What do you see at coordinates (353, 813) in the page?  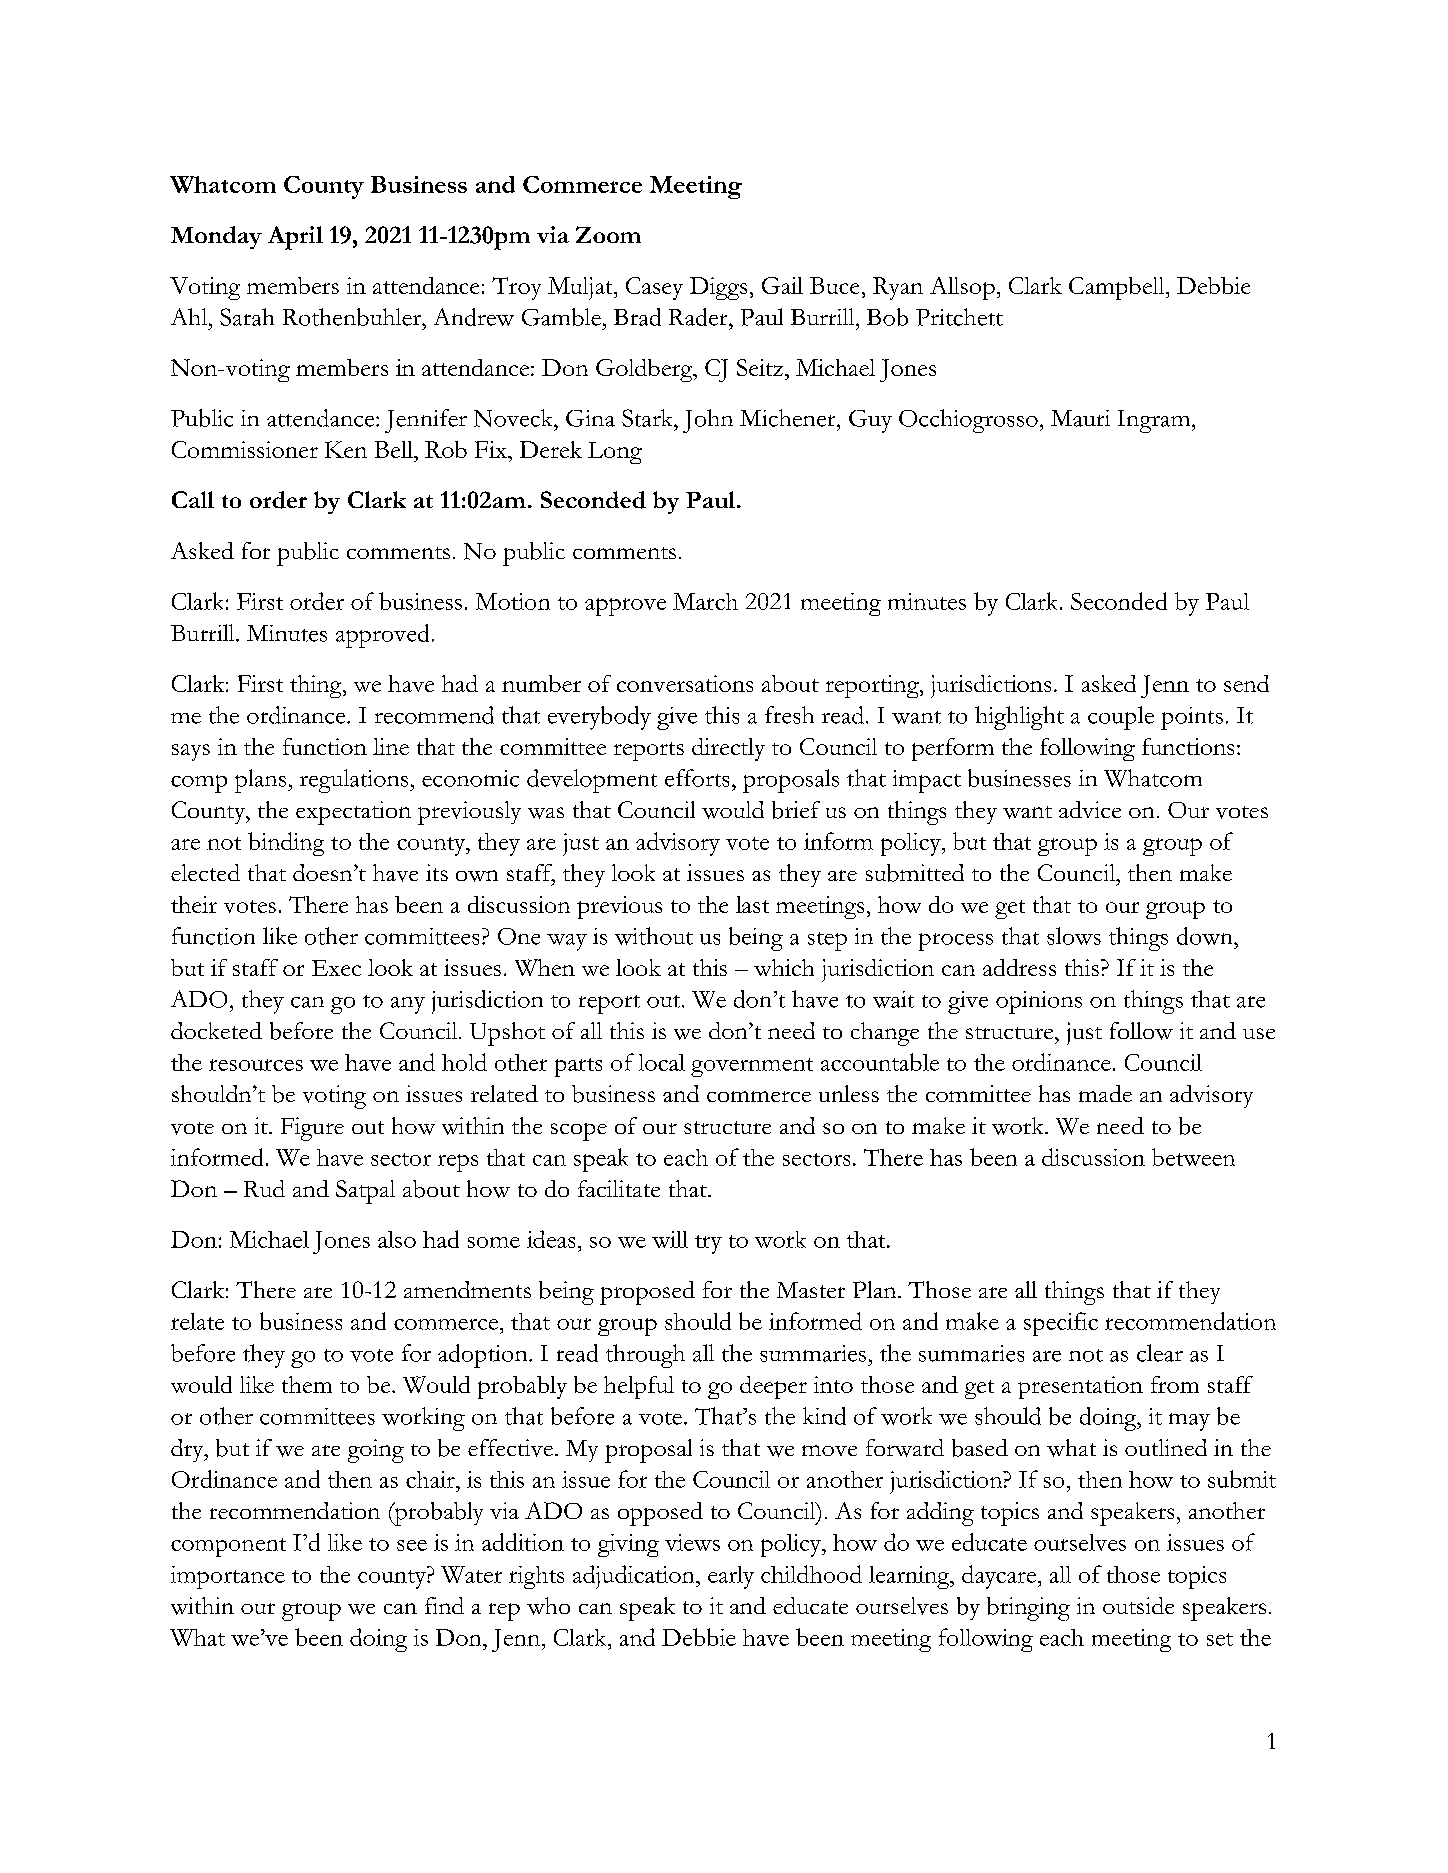 I see `expectation` at bounding box center [353, 813].
